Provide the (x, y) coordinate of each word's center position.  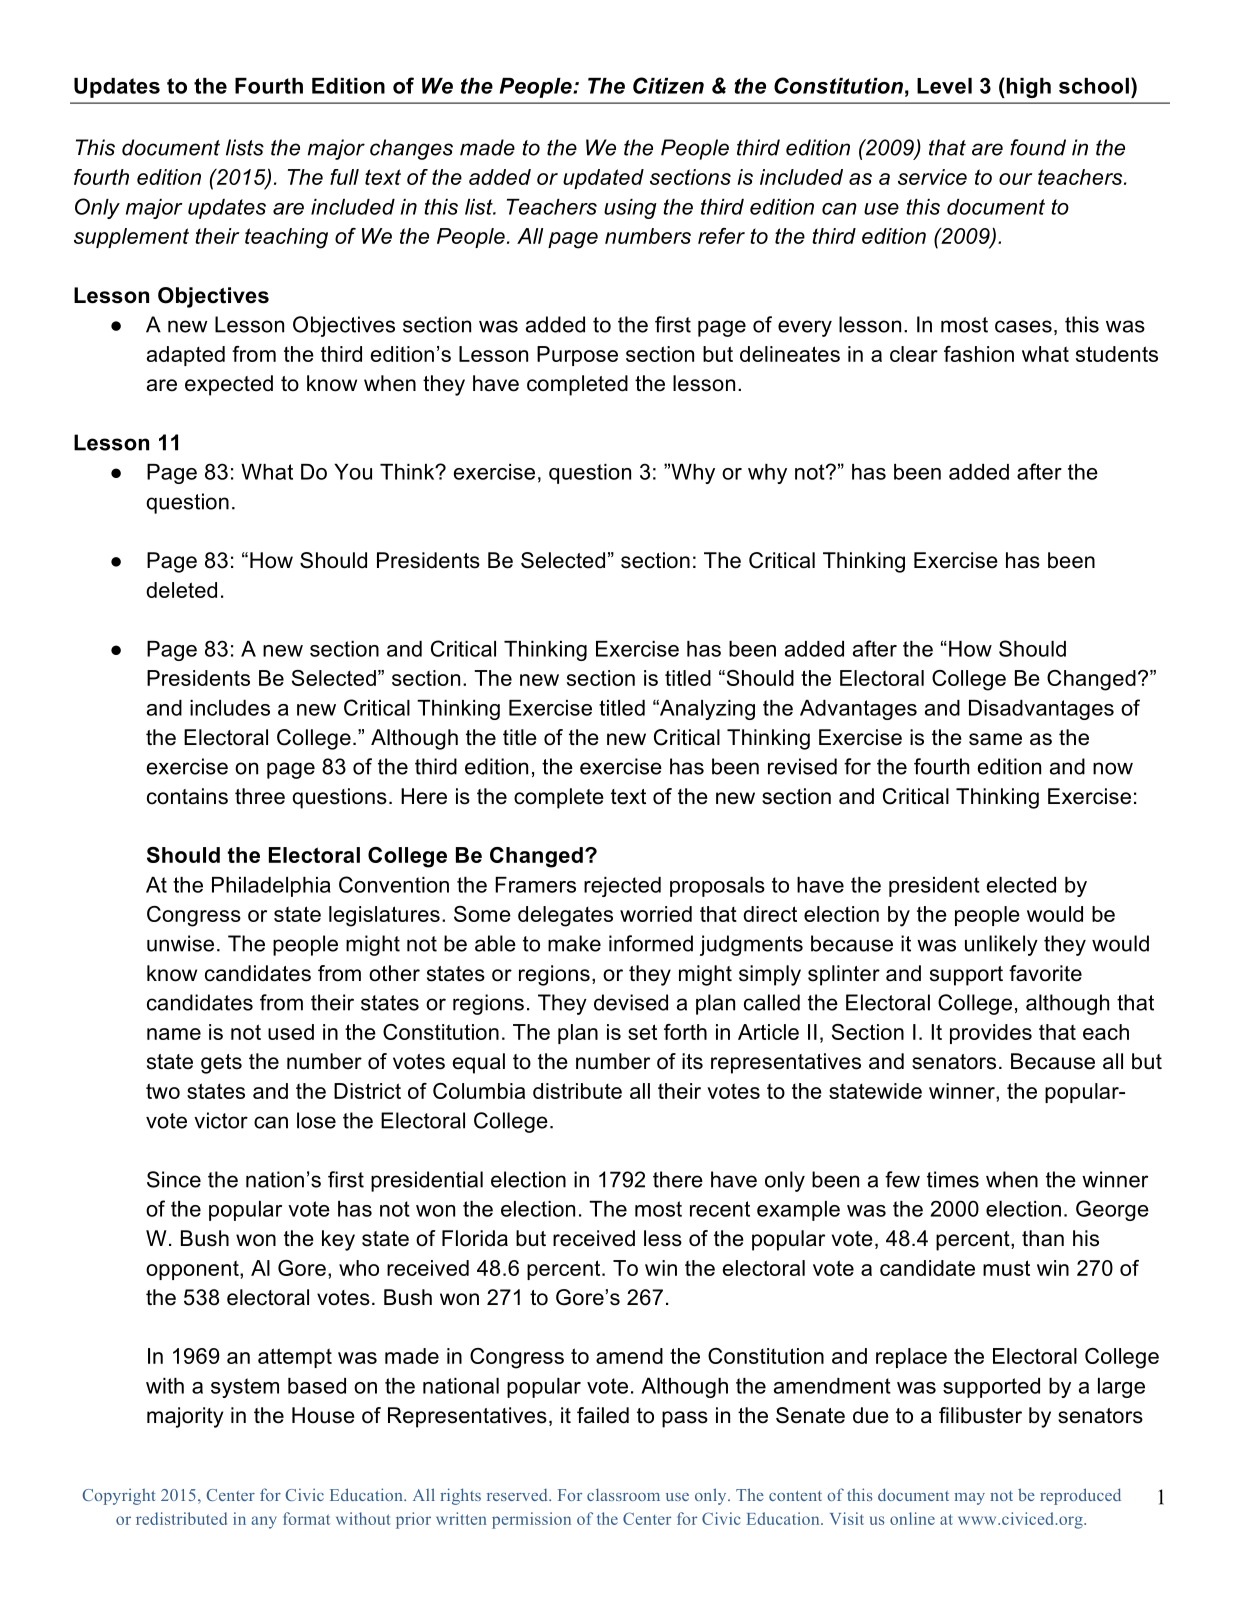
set (642, 1032)
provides (991, 1034)
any (264, 1522)
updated (603, 179)
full (344, 177)
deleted (181, 590)
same (995, 739)
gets (221, 1064)
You (353, 472)
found (1038, 147)
